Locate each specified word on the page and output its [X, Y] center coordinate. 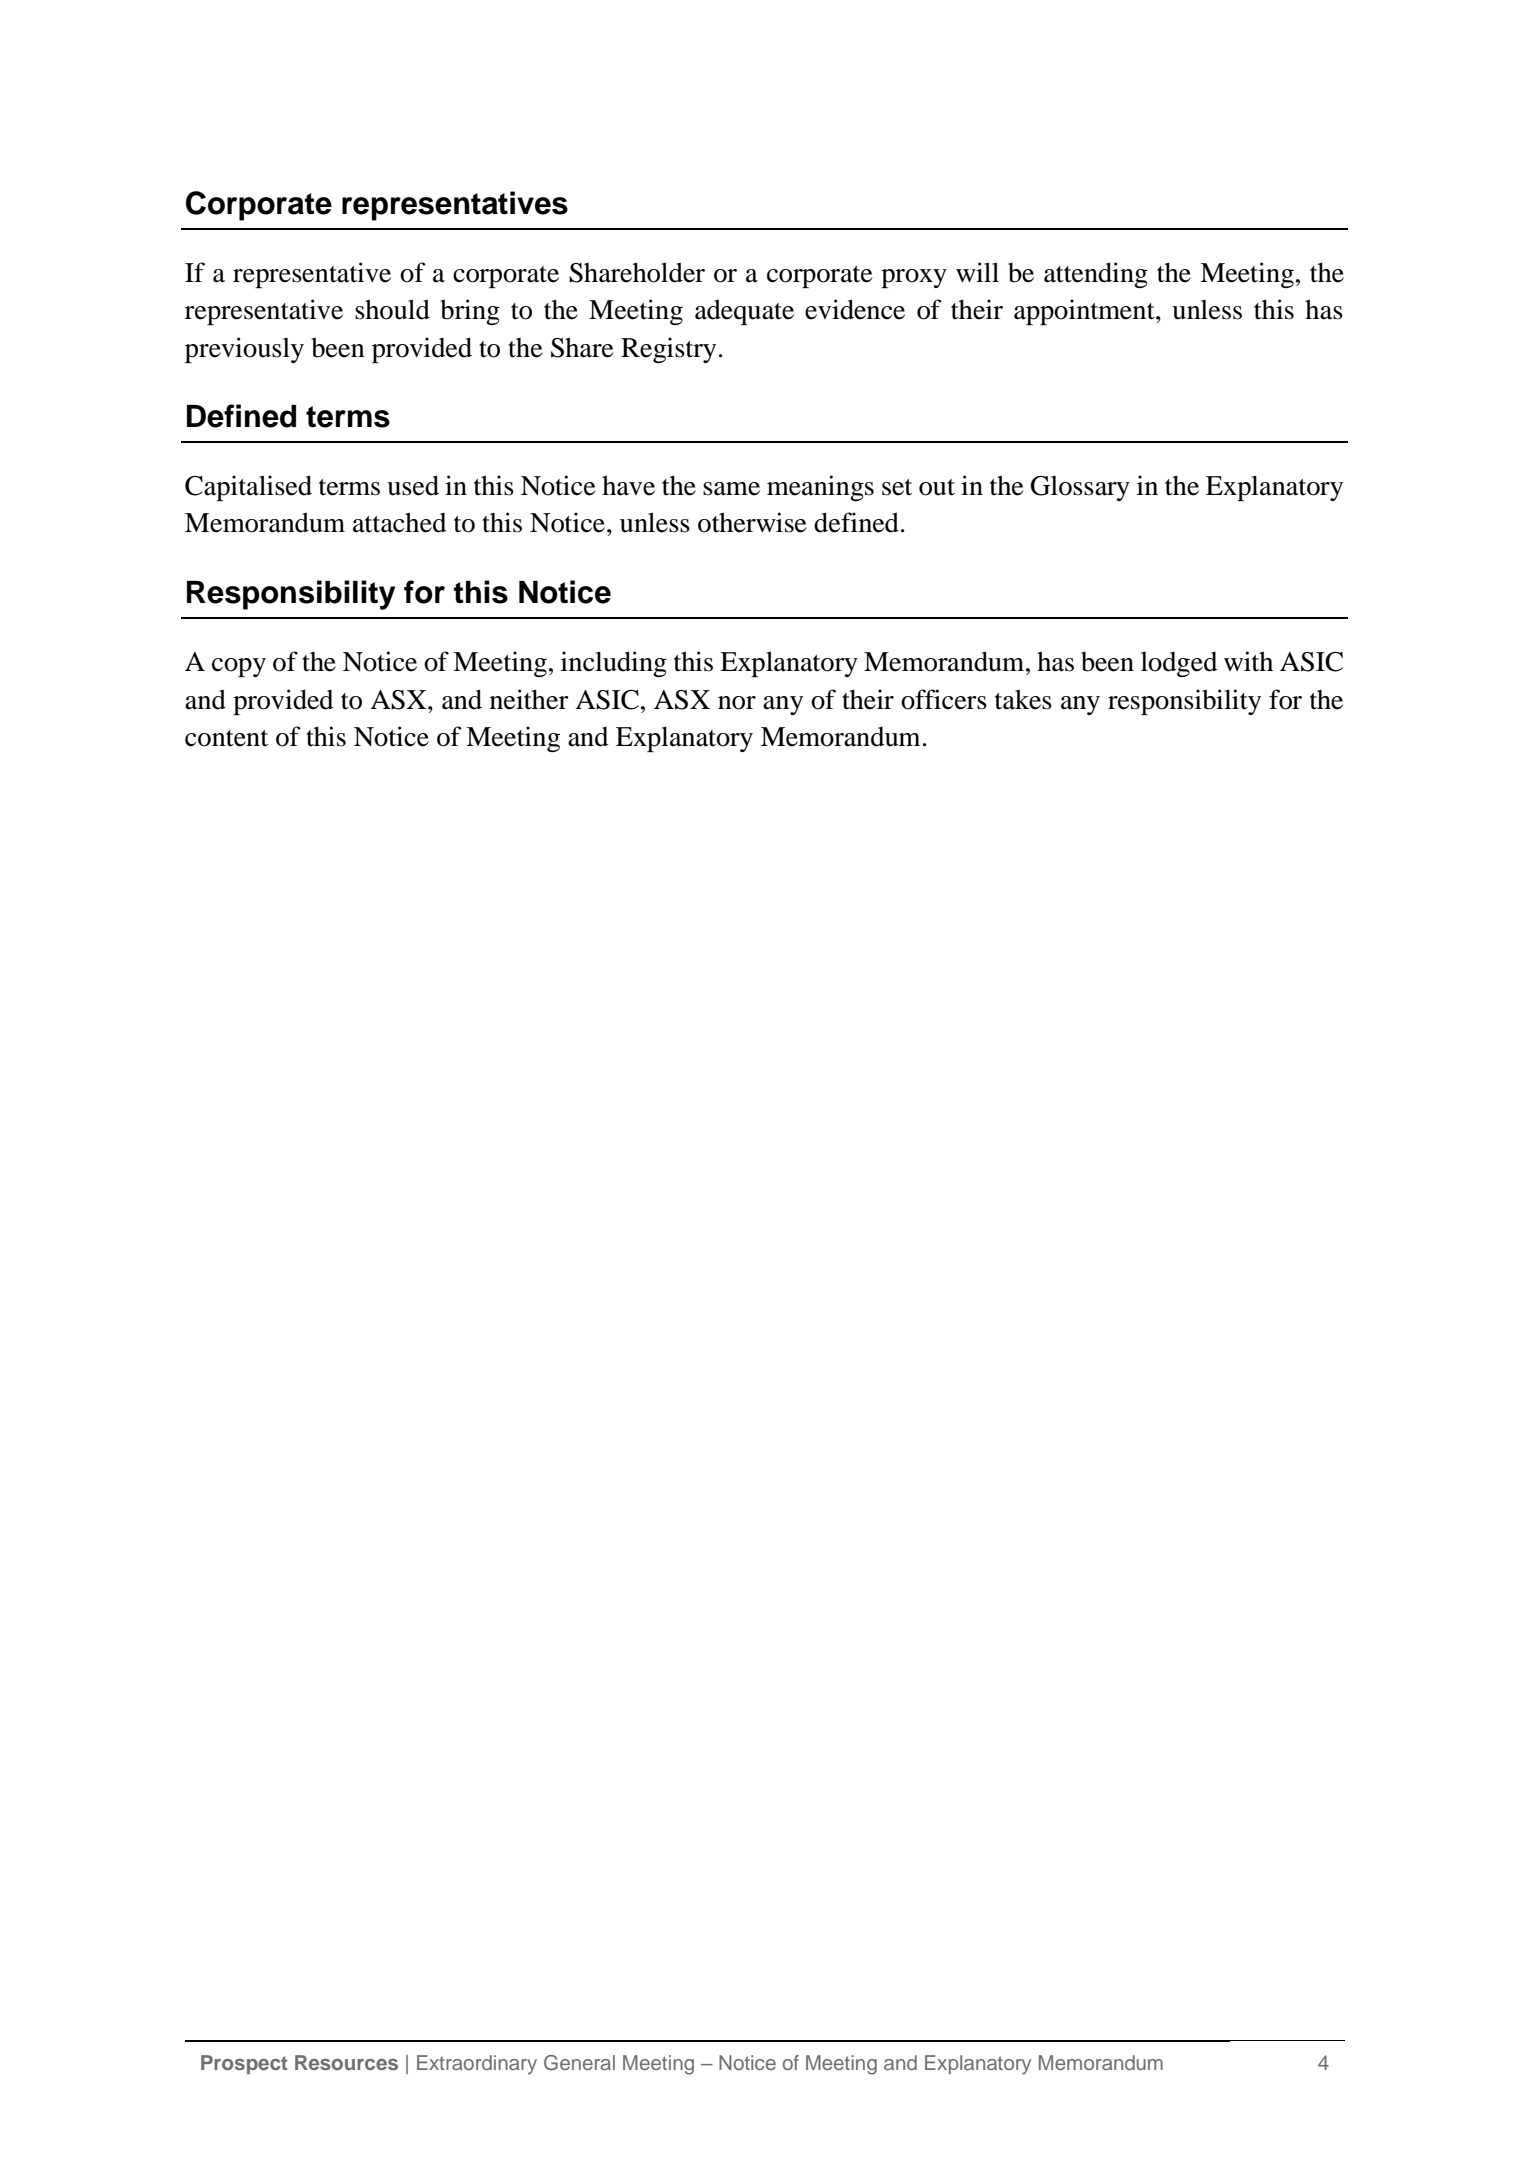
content [226, 738]
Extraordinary [477, 2065]
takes [1023, 699]
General [579, 2063]
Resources [346, 2062]
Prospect [244, 2064]
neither [529, 699]
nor [737, 703]
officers [944, 699]
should [392, 309]
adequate [744, 312]
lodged [1179, 664]
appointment [1085, 312]
